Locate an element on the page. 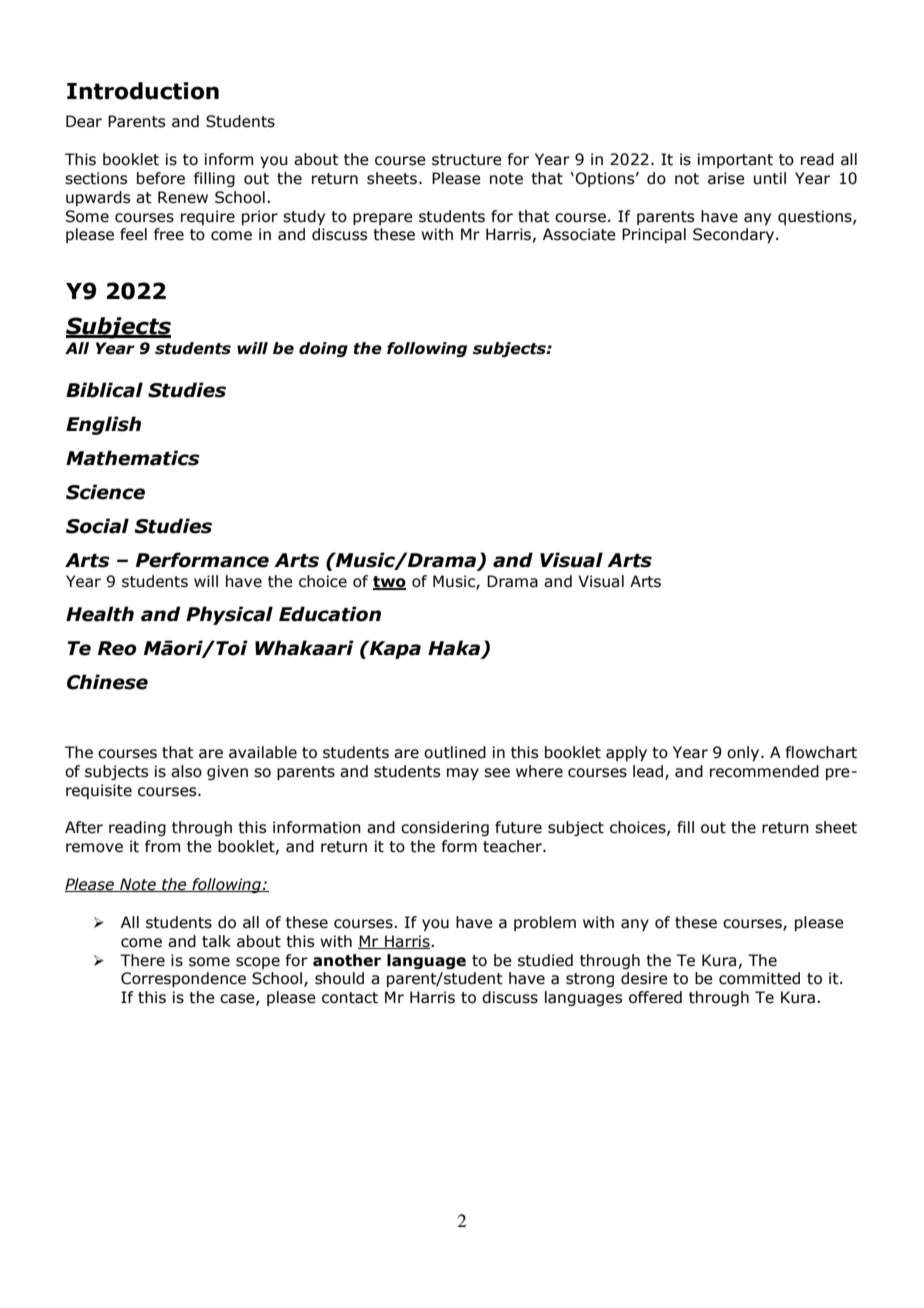 The height and width of the document is (1308, 924). Secondary is located at coordinates (735, 235).
